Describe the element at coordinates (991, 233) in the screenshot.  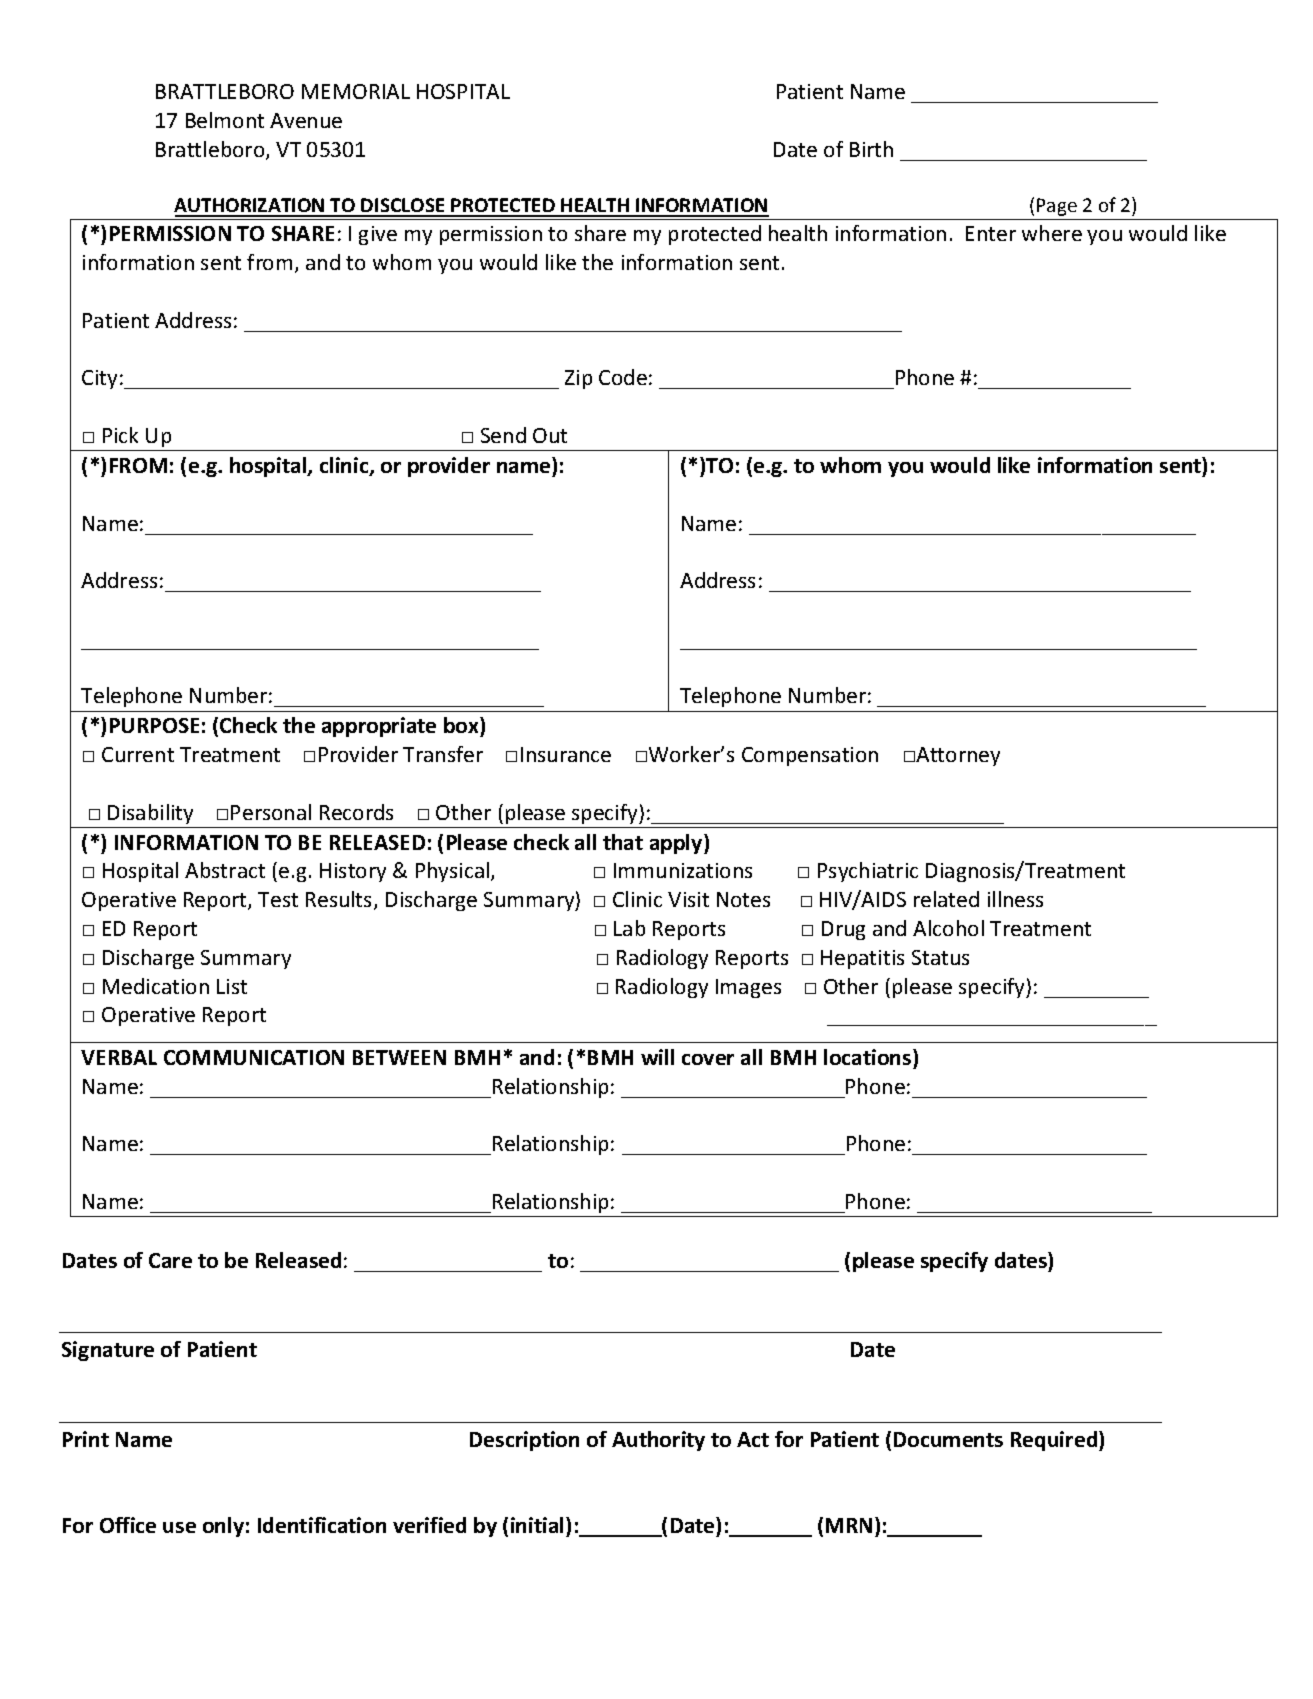
I see `Enter` at that location.
